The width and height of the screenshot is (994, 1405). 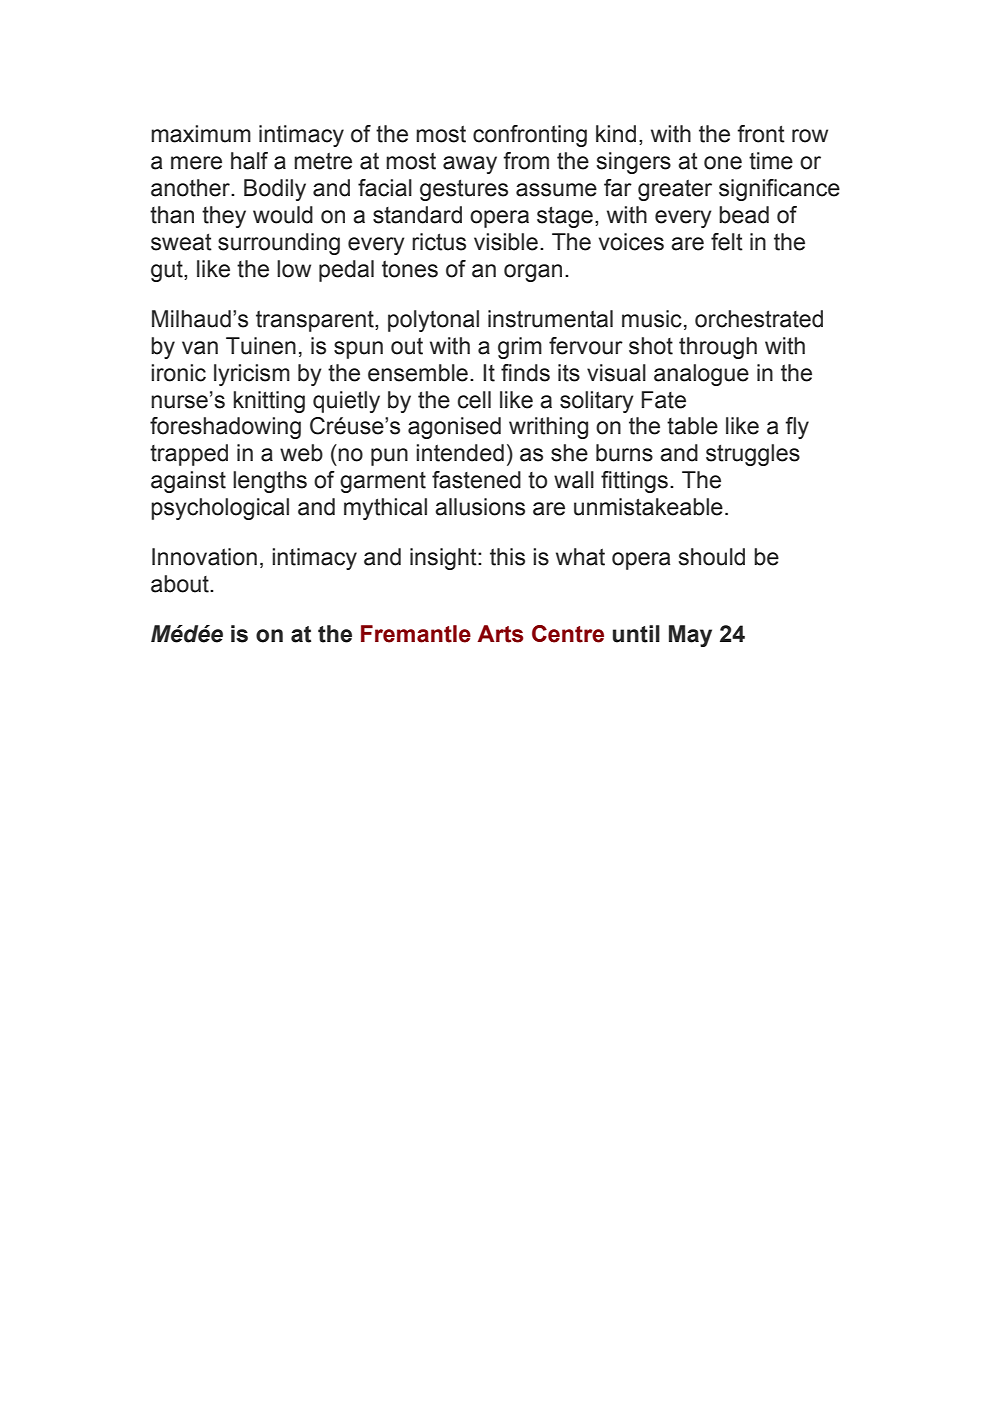 I want to click on allusions, so click(x=480, y=507).
